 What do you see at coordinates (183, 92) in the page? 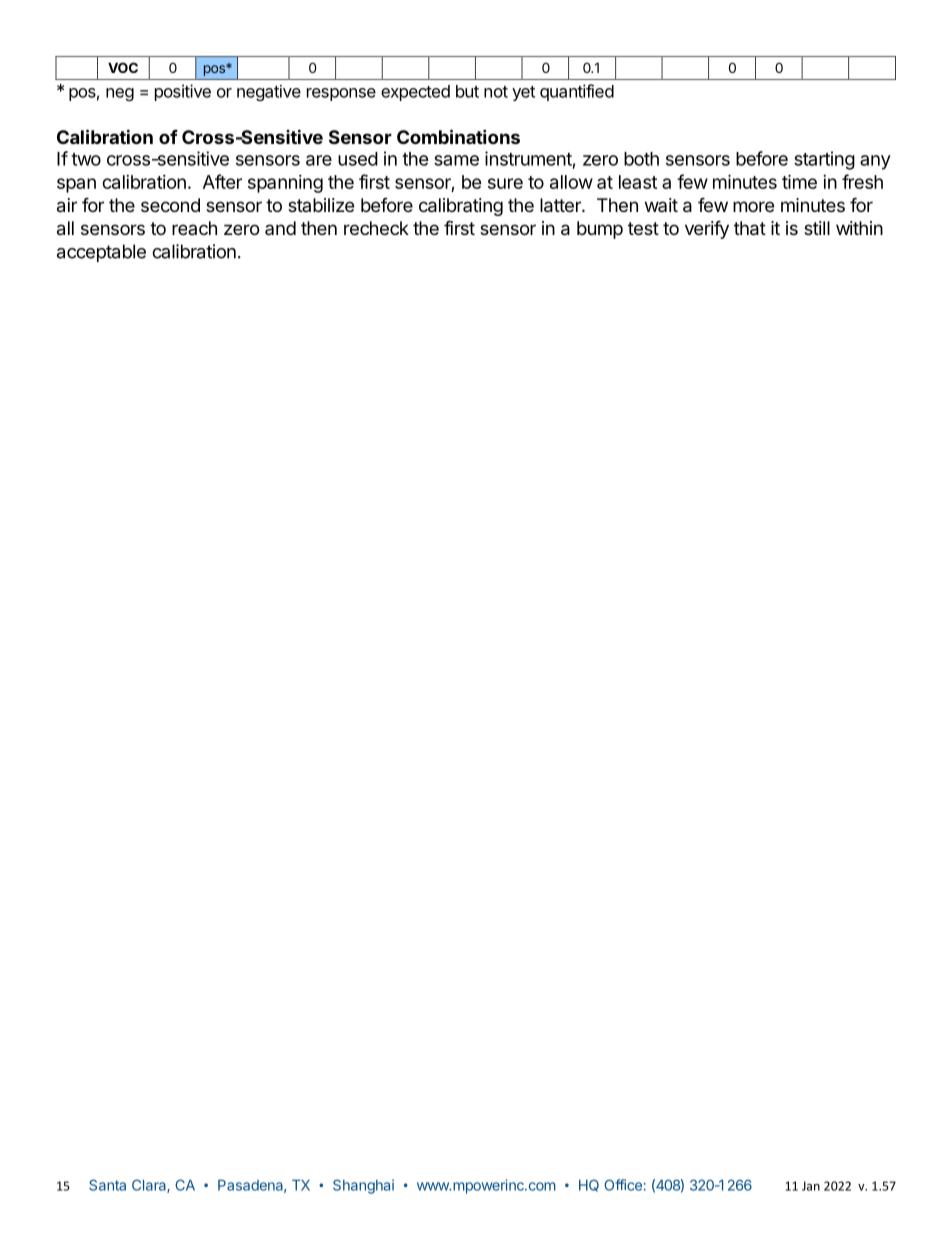
I see `positive` at bounding box center [183, 92].
